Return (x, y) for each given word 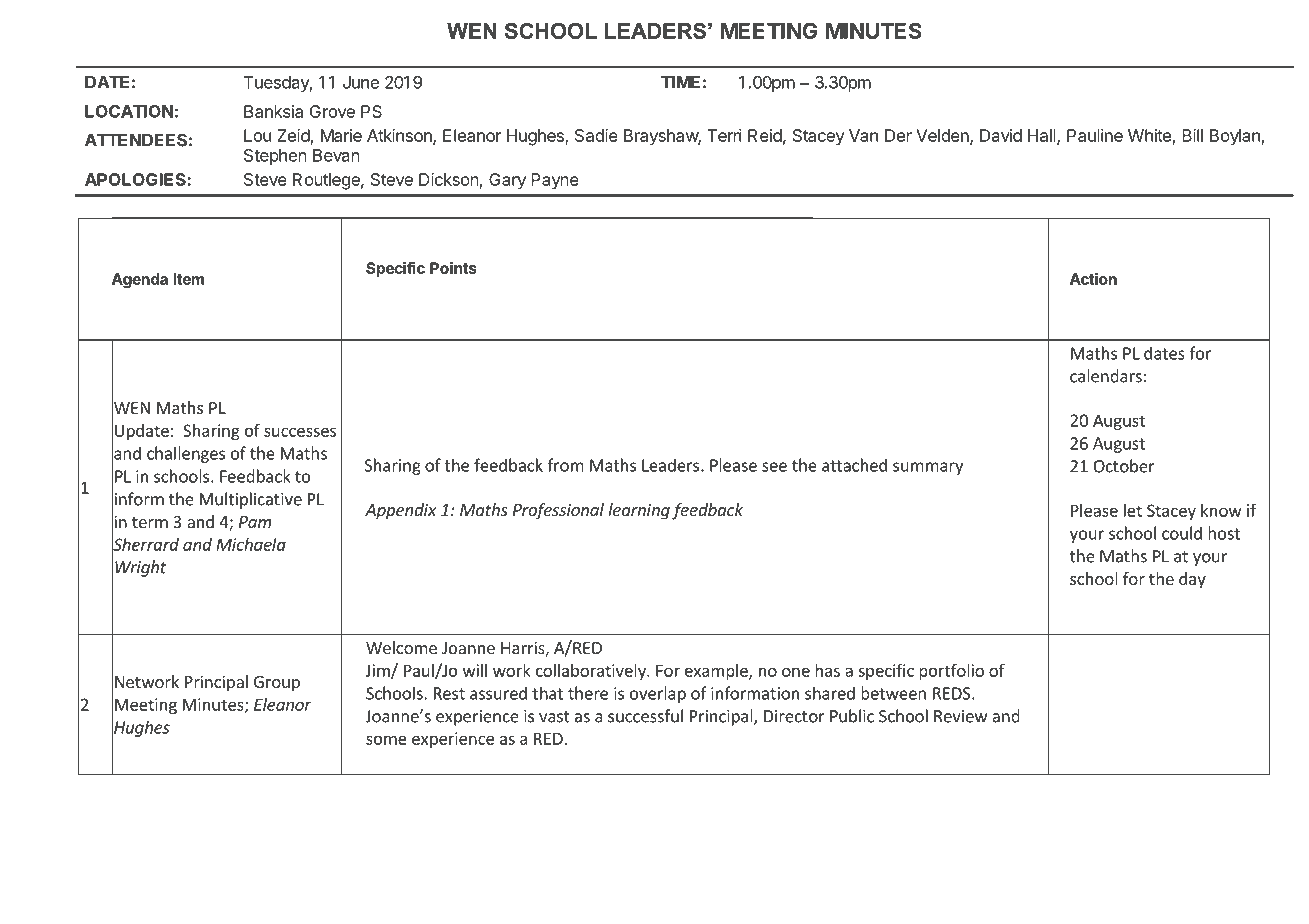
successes (300, 432)
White (1149, 135)
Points (453, 268)
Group (277, 684)
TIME (680, 82)
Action (1093, 279)
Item (188, 279)
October (1124, 466)
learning (639, 511)
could (1182, 533)
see (774, 467)
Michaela (251, 544)
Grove (332, 111)
